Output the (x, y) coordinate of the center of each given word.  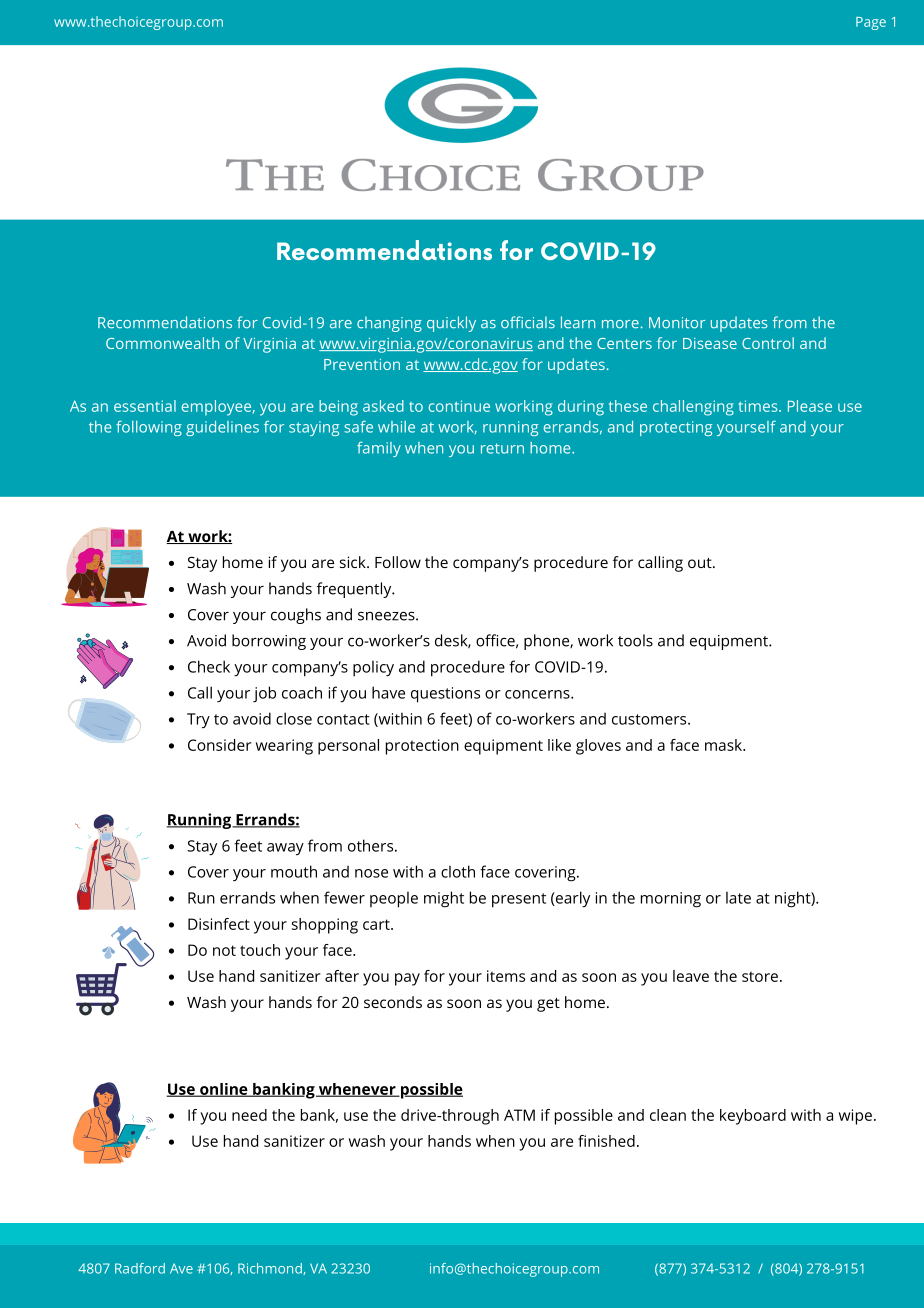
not (224, 950)
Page (871, 23)
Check (209, 666)
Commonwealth (162, 343)
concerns (538, 694)
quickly (451, 324)
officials (528, 322)
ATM (519, 1115)
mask (725, 745)
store (760, 976)
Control (768, 343)
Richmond (271, 1269)
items (506, 976)
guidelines (222, 428)
